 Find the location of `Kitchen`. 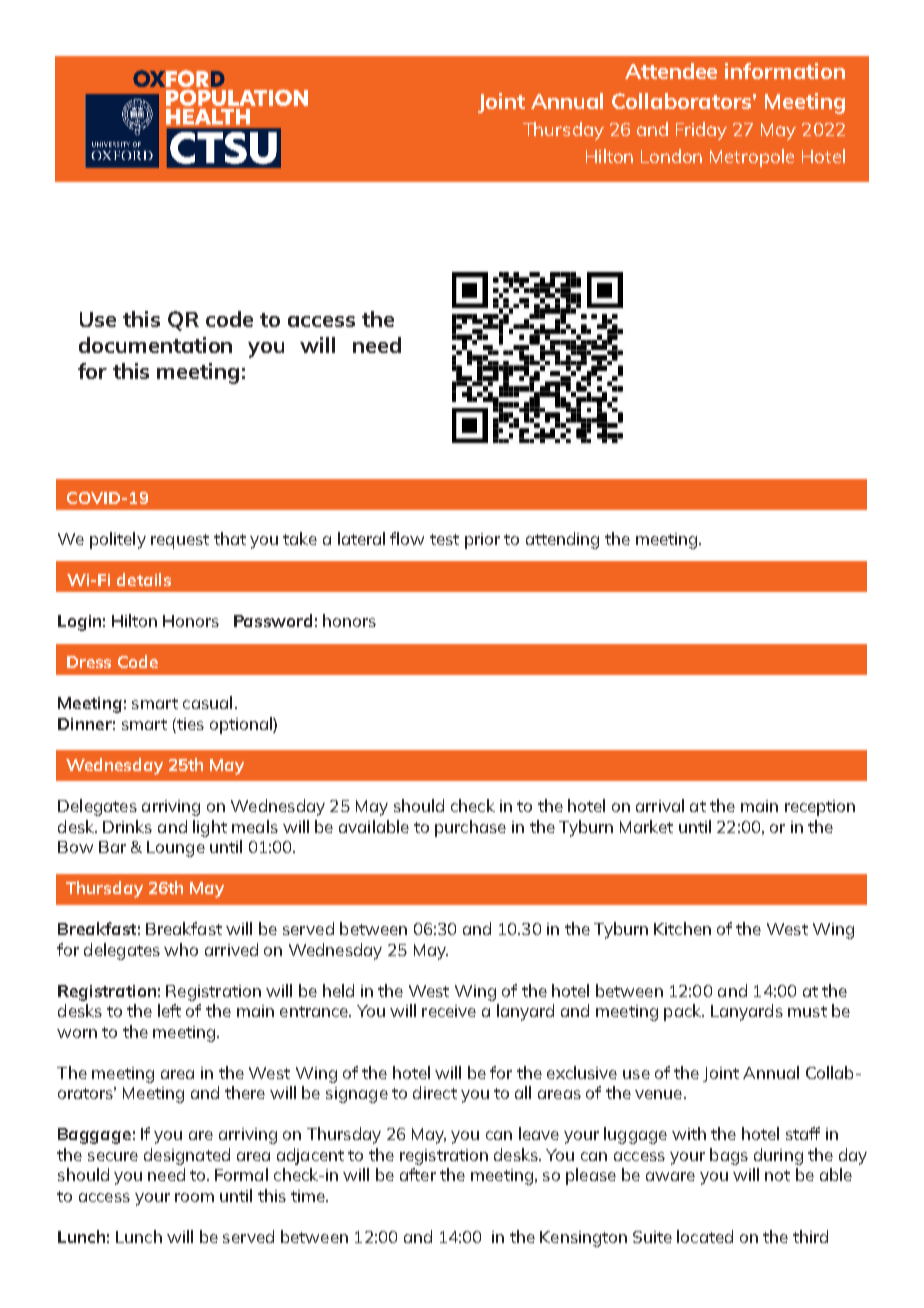

Kitchen is located at coordinates (682, 928).
